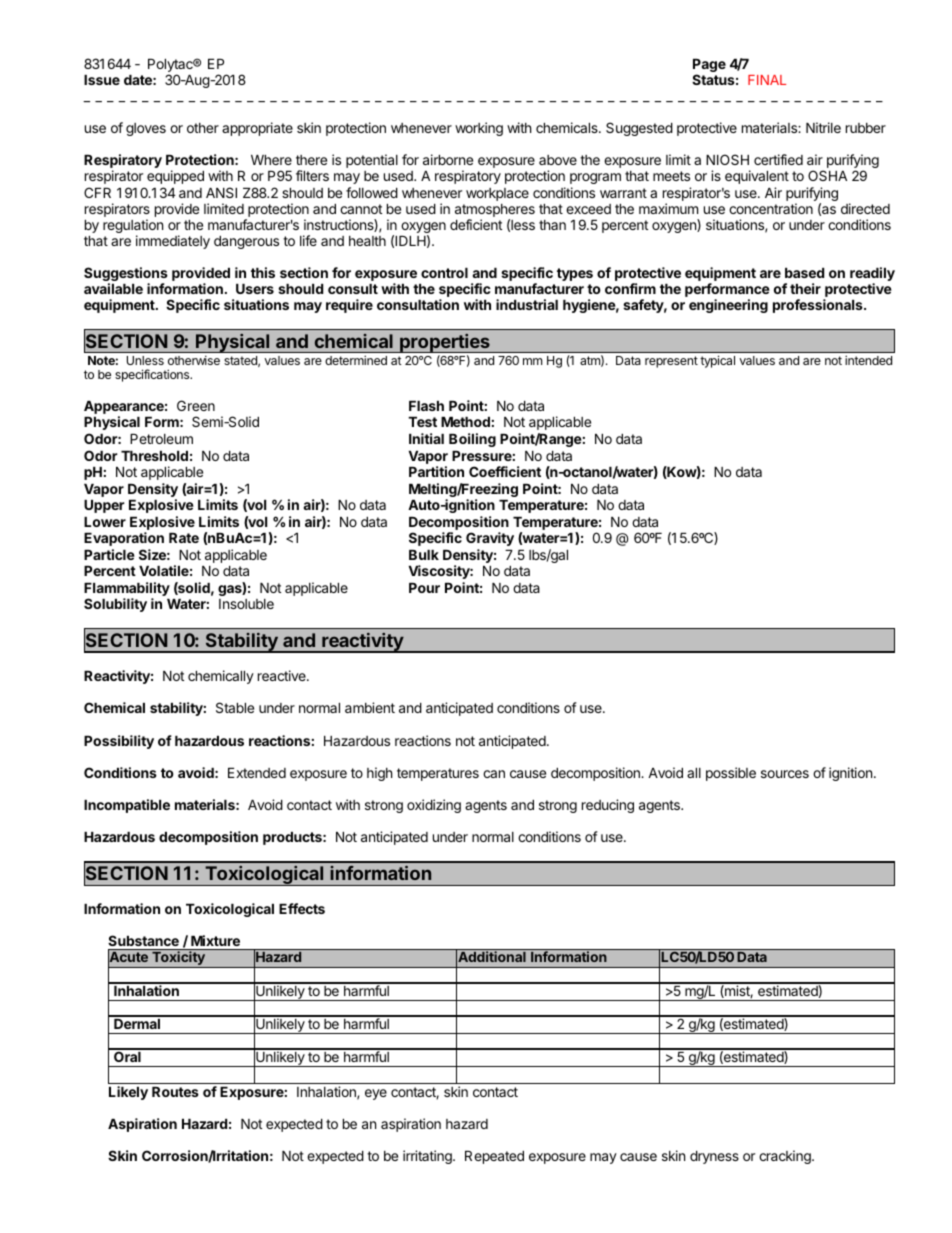  I want to click on Routes, so click(175, 1092).
